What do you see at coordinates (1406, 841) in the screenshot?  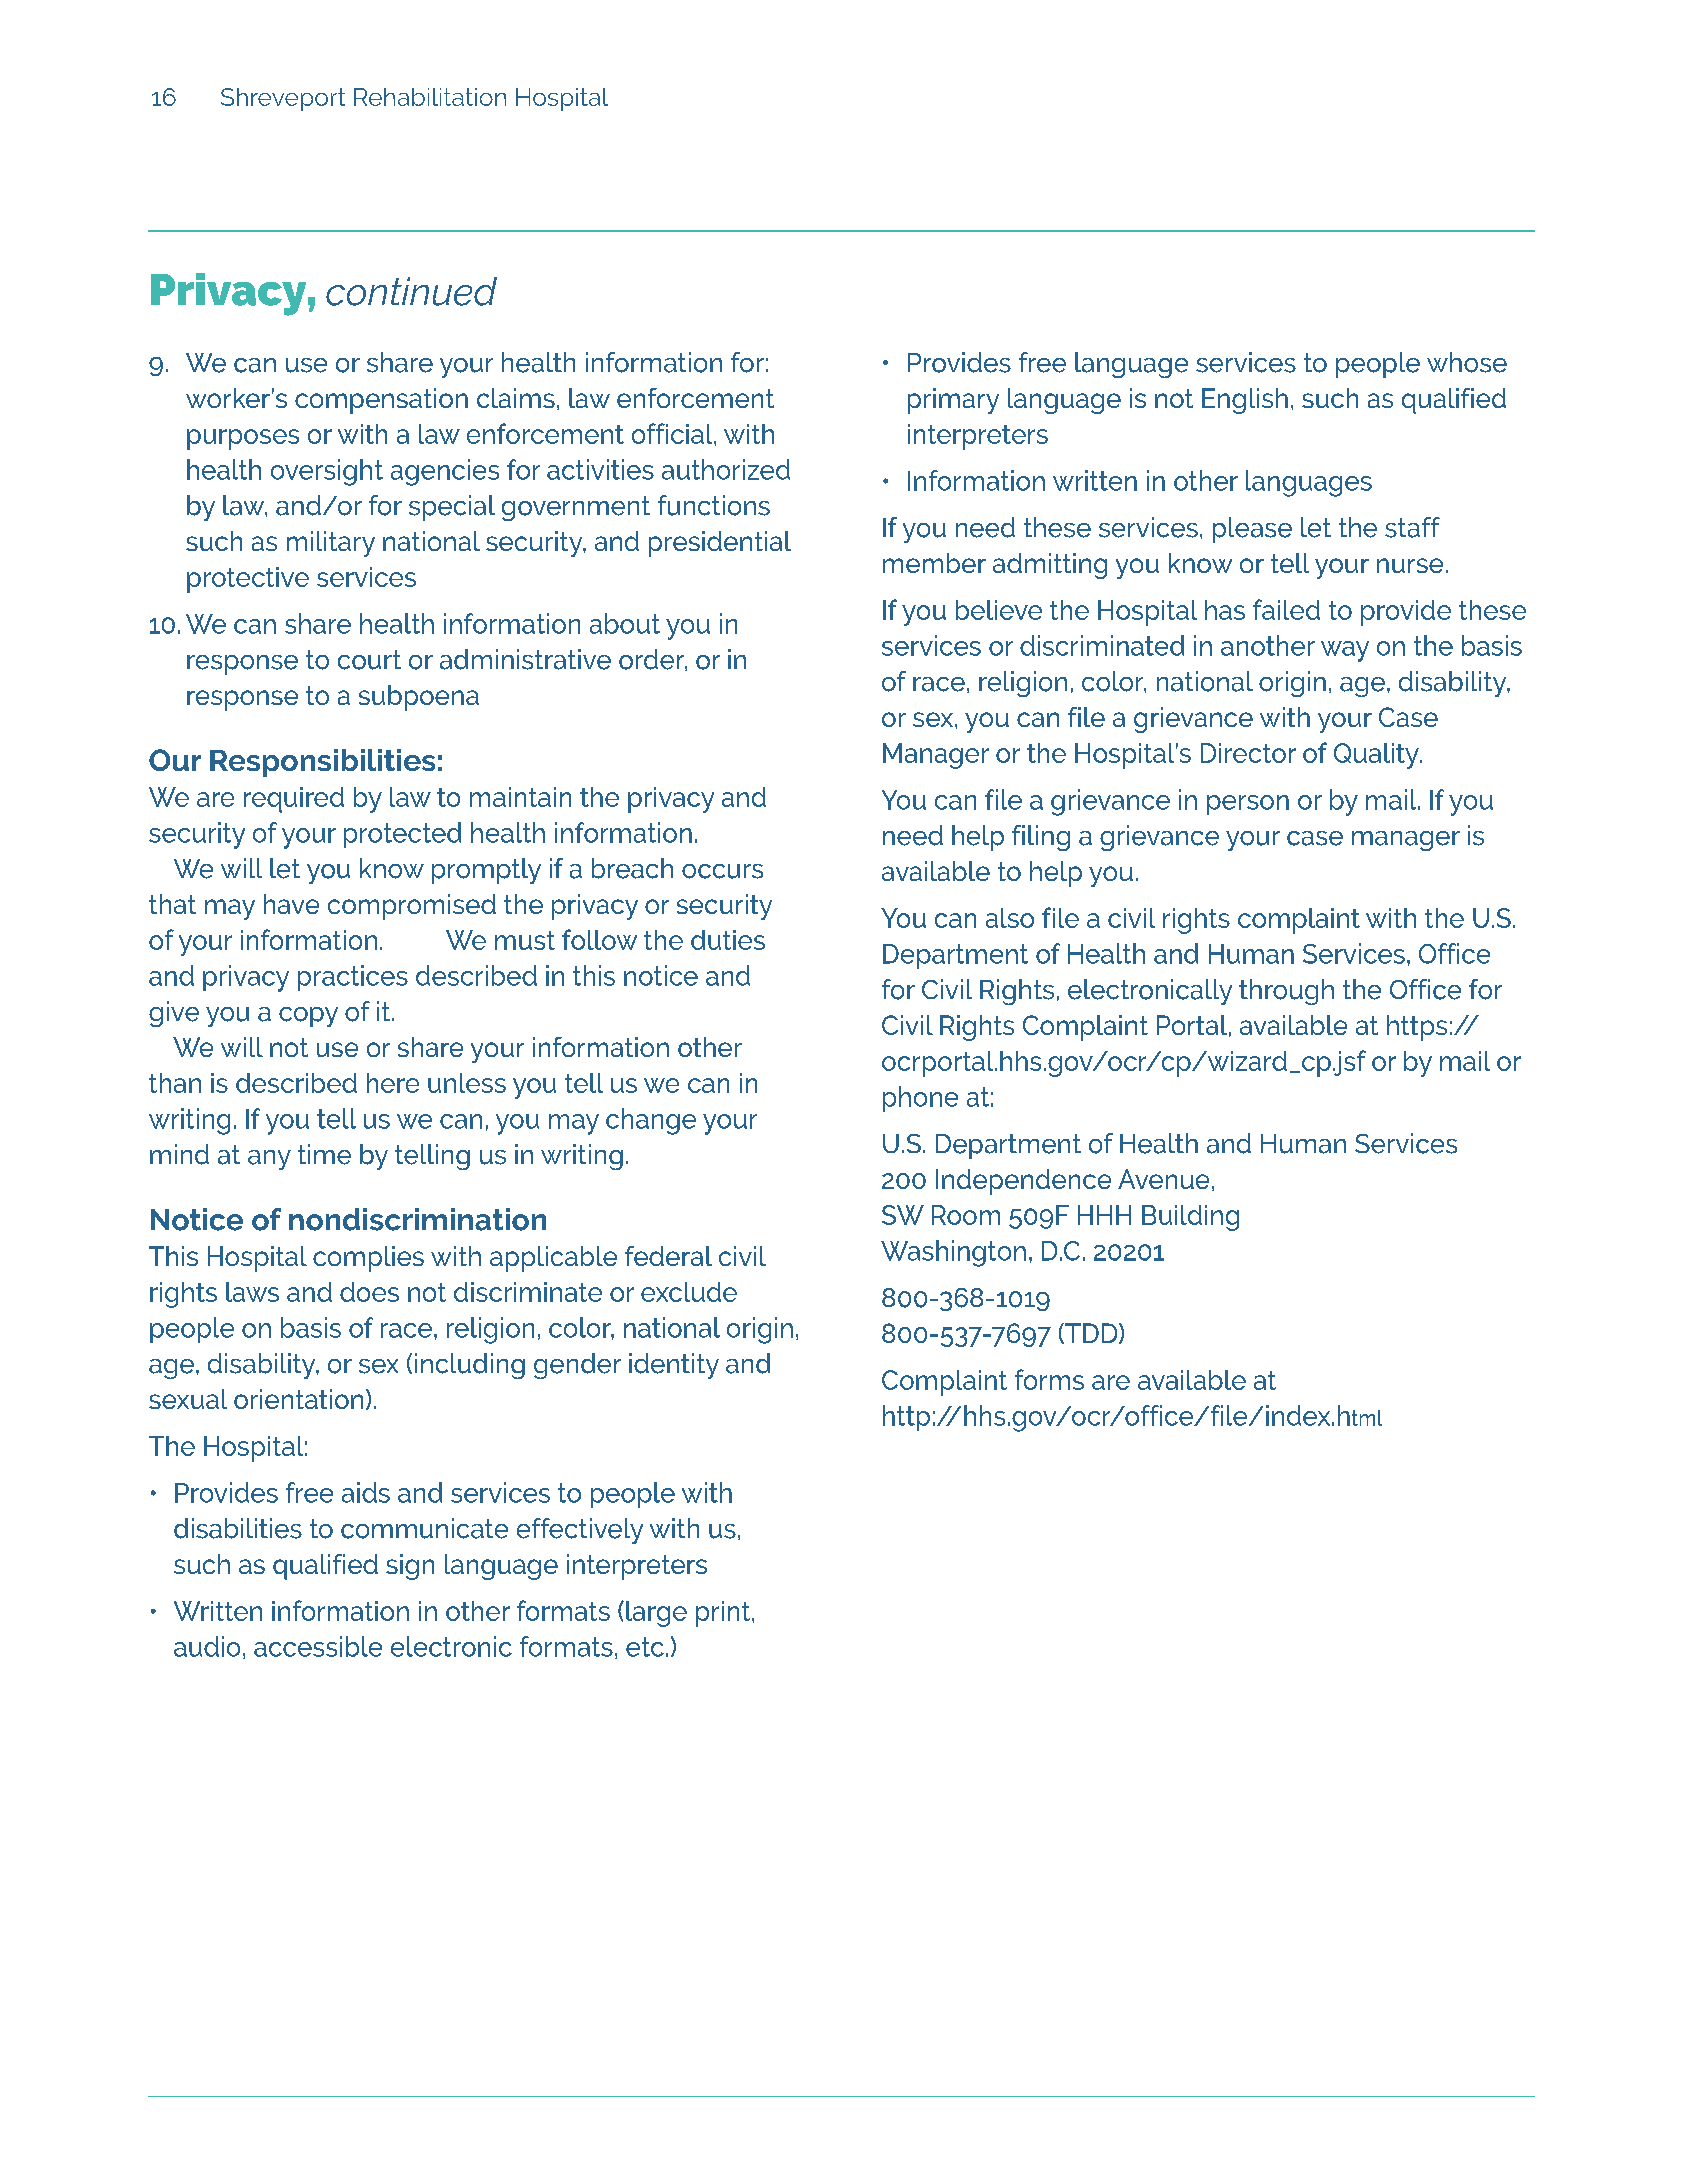 I see `manager` at bounding box center [1406, 841].
